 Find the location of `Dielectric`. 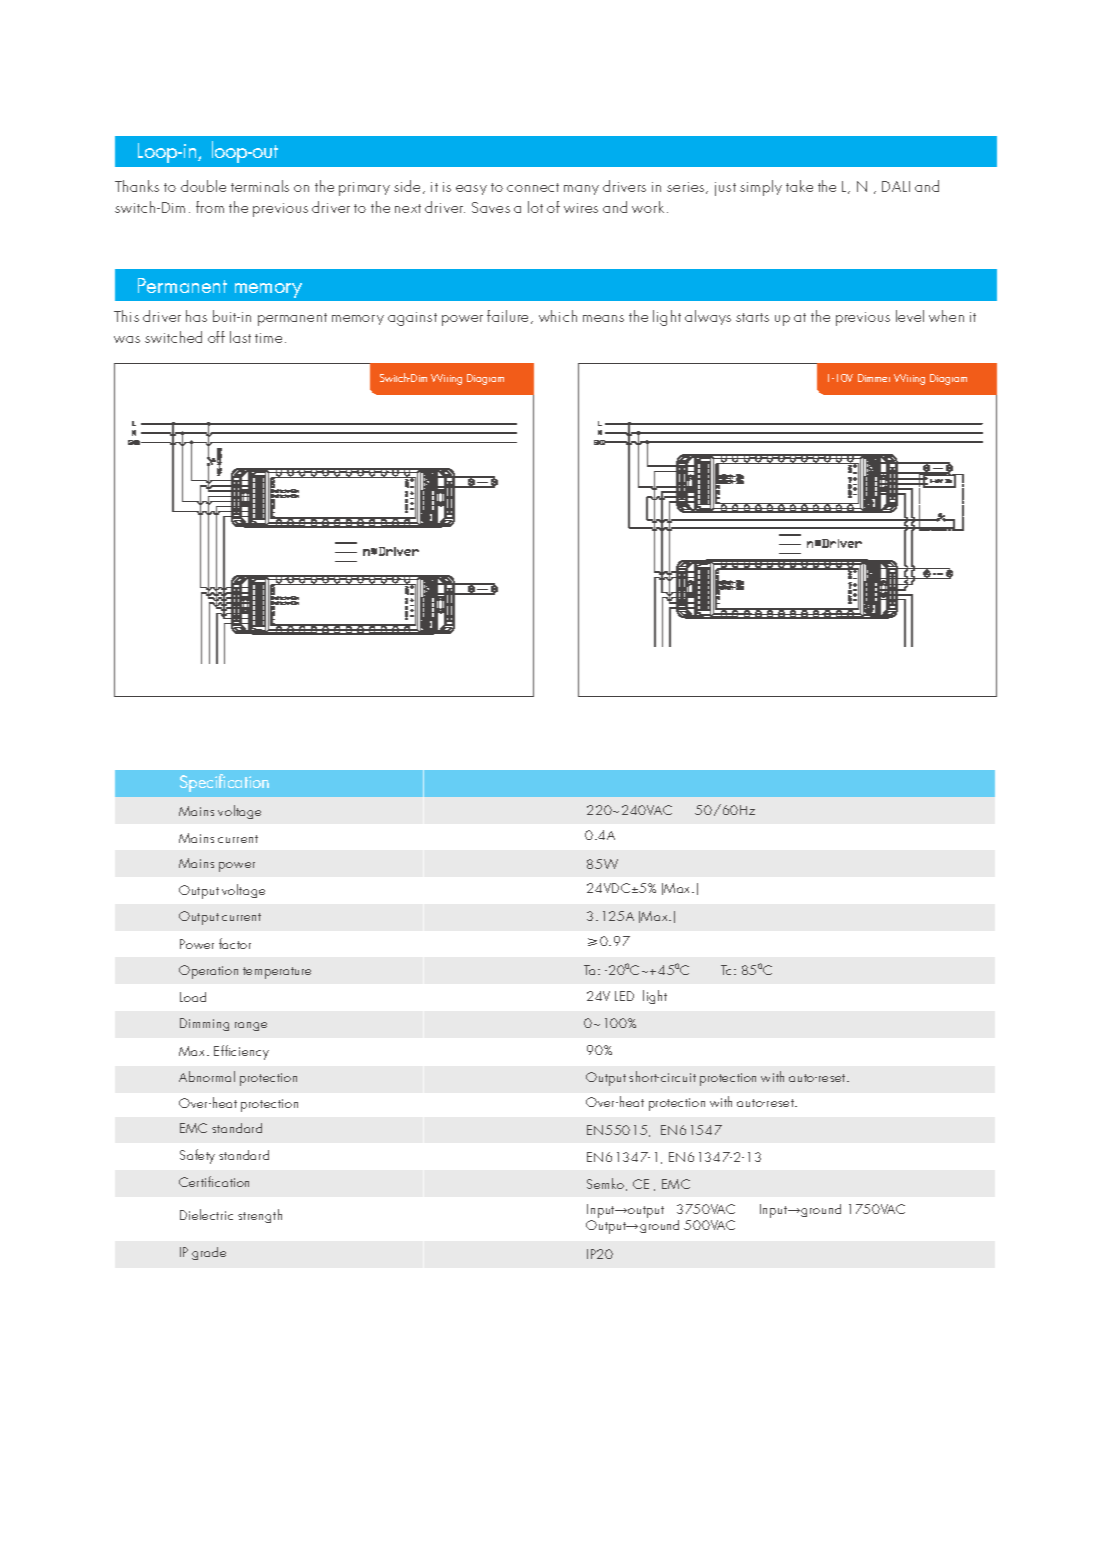

Dielectric is located at coordinates (206, 1214).
